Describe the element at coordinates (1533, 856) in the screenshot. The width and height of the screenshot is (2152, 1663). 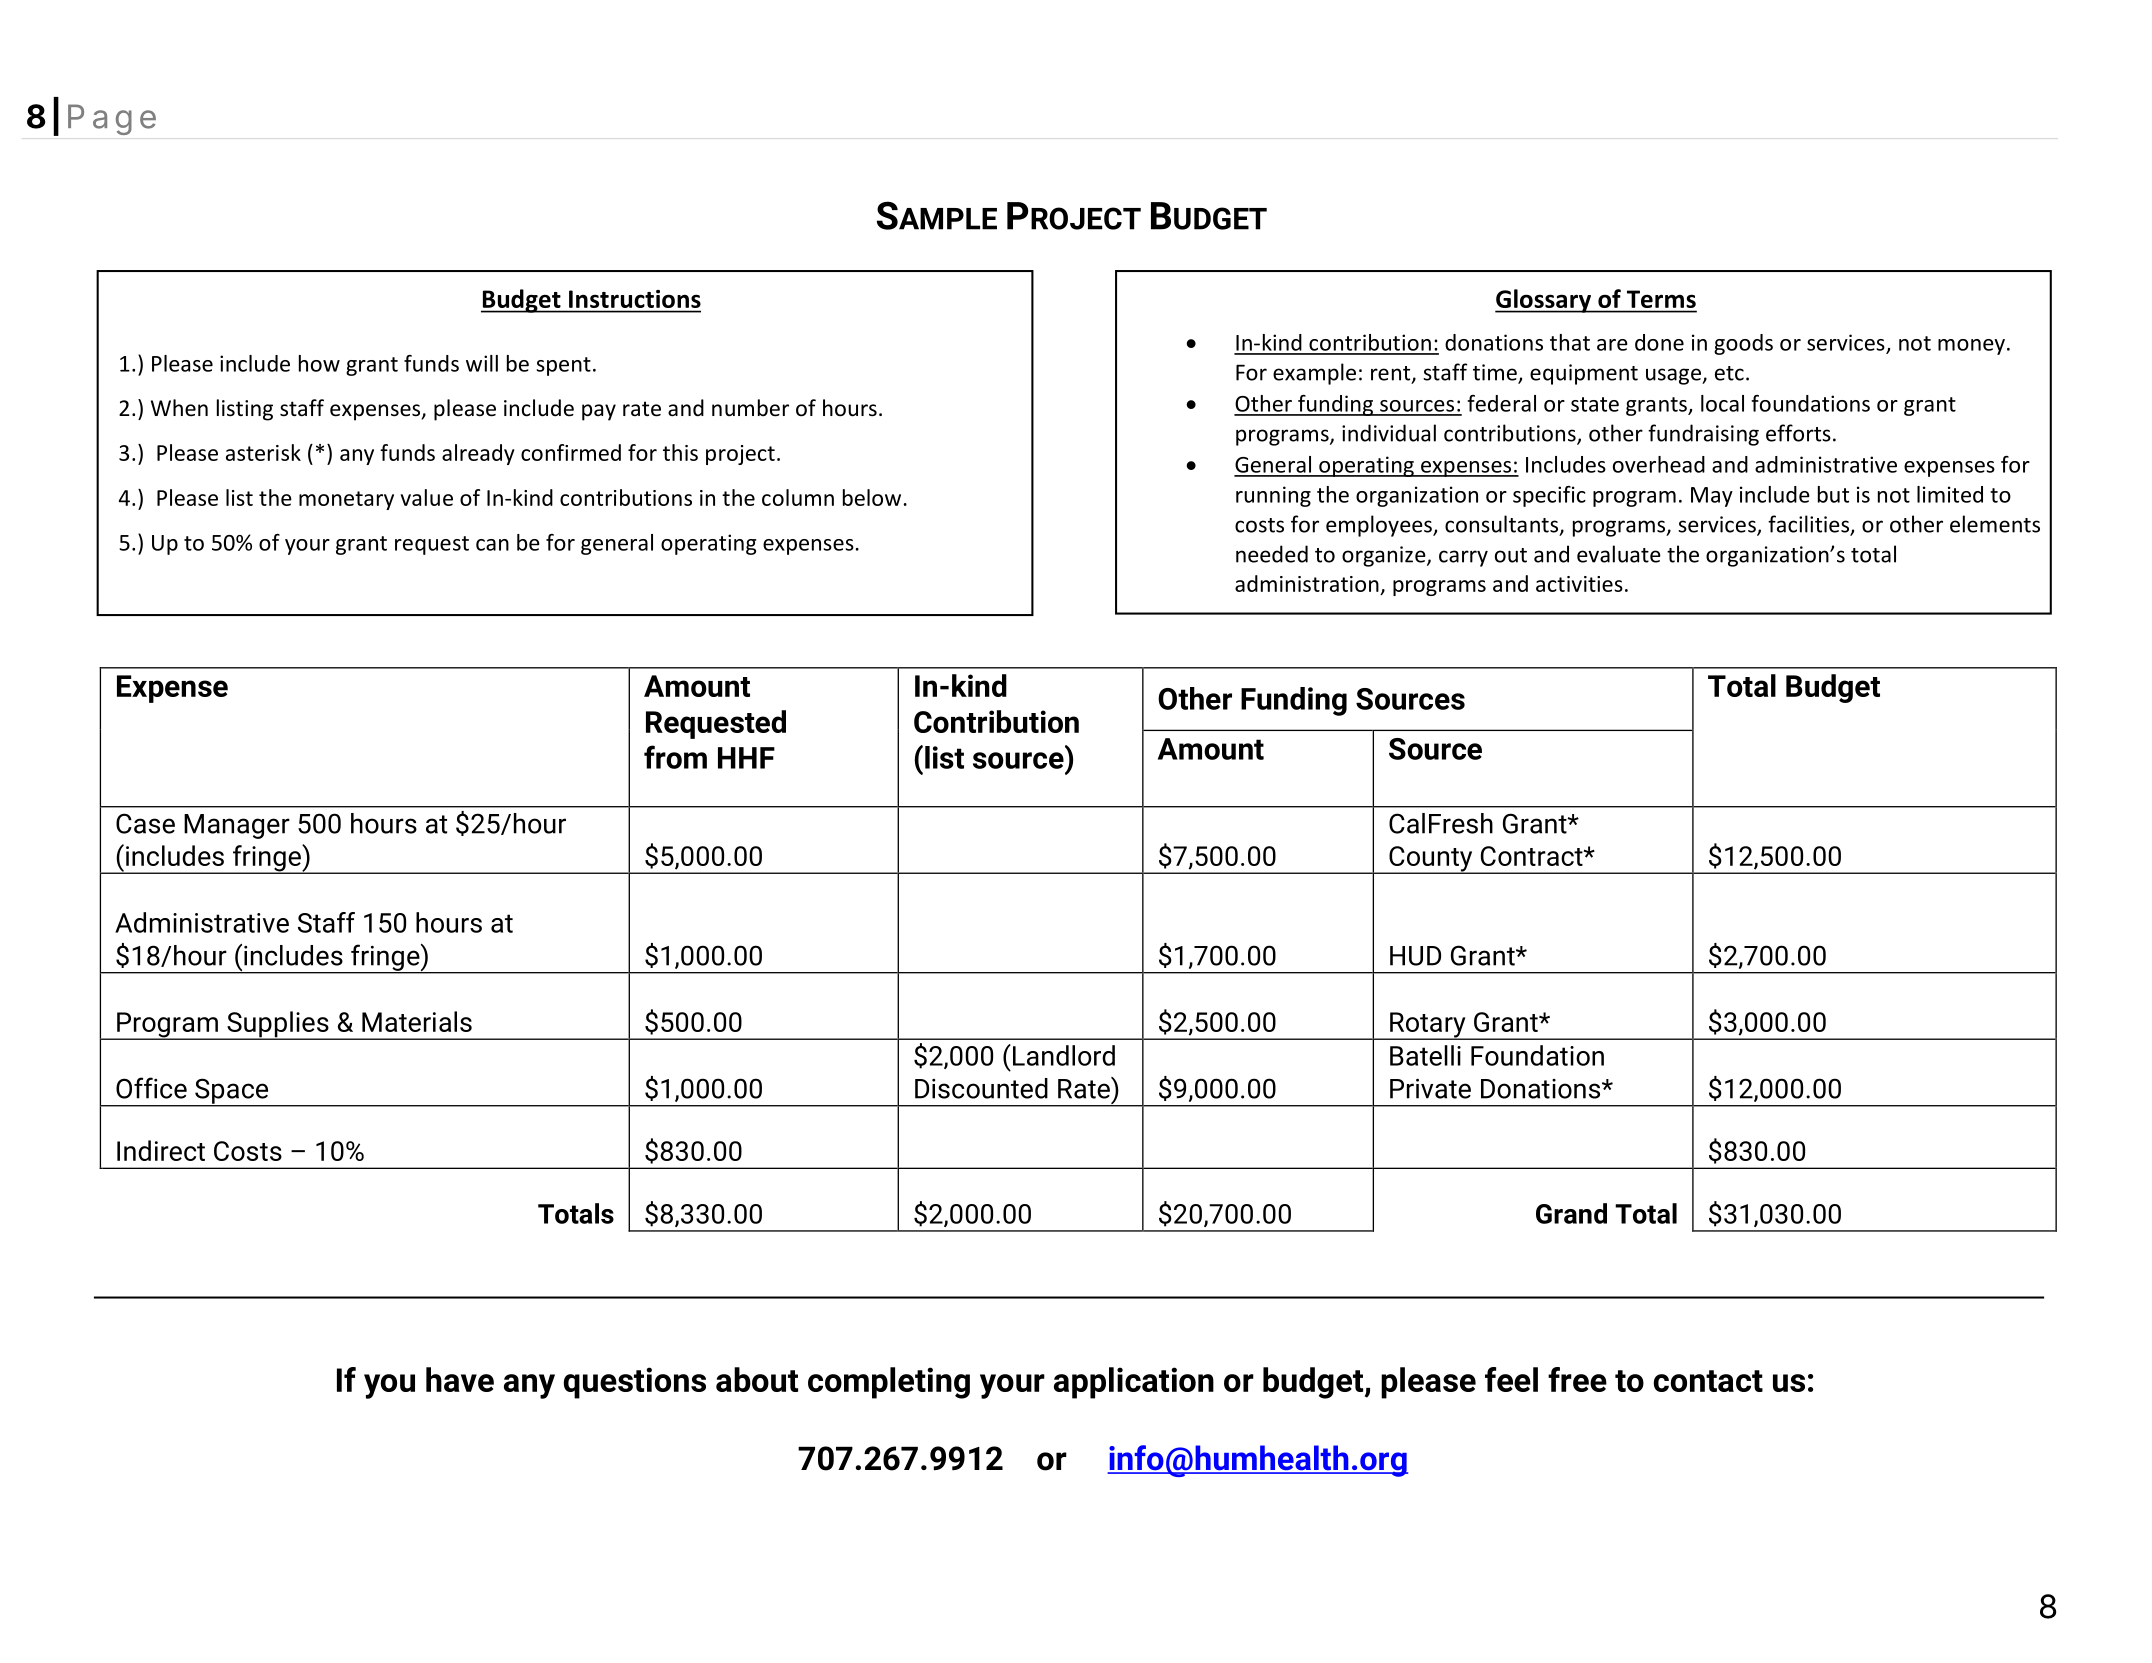
I see `Contract` at that location.
